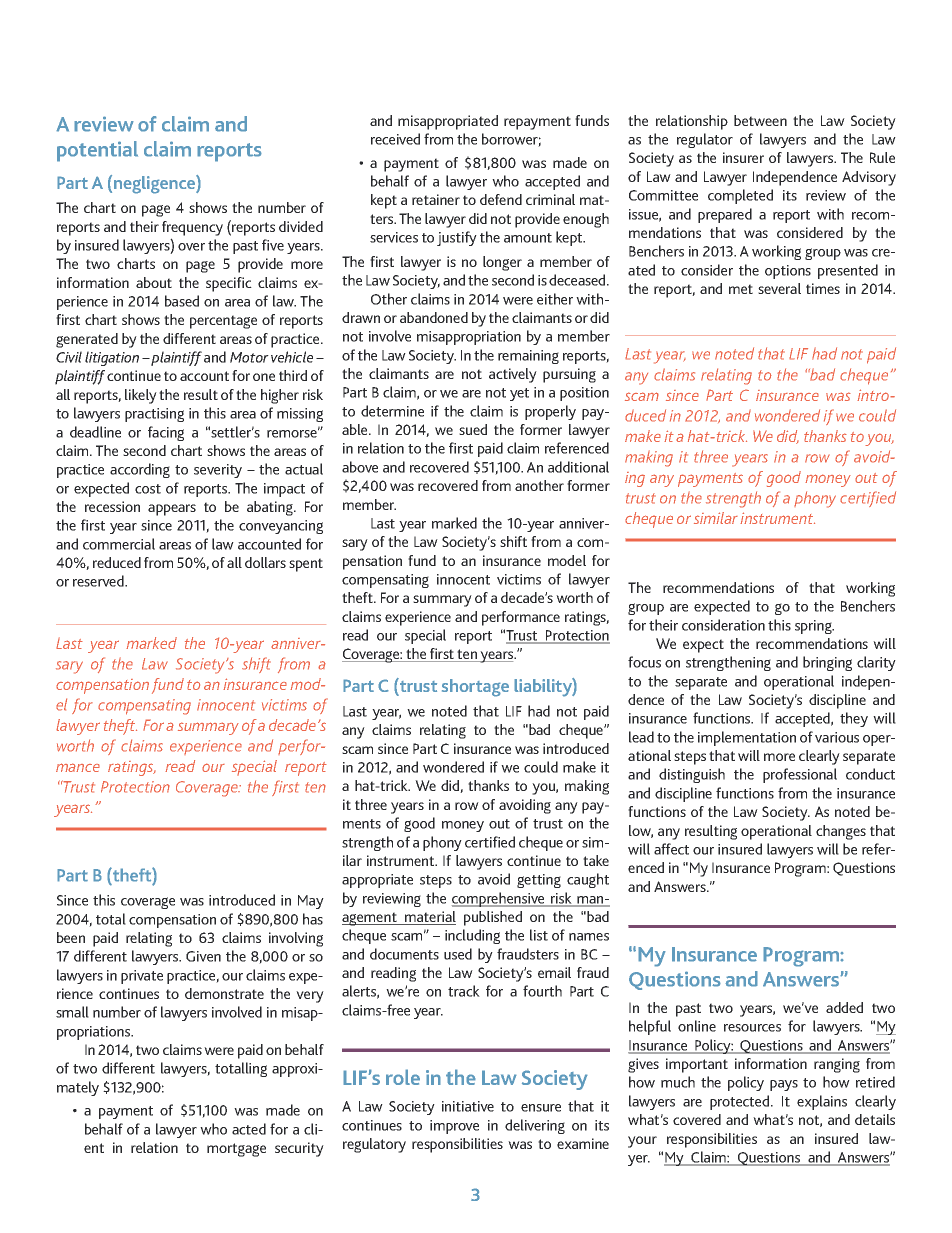  What do you see at coordinates (779, 288) in the page?
I see `several` at bounding box center [779, 288].
